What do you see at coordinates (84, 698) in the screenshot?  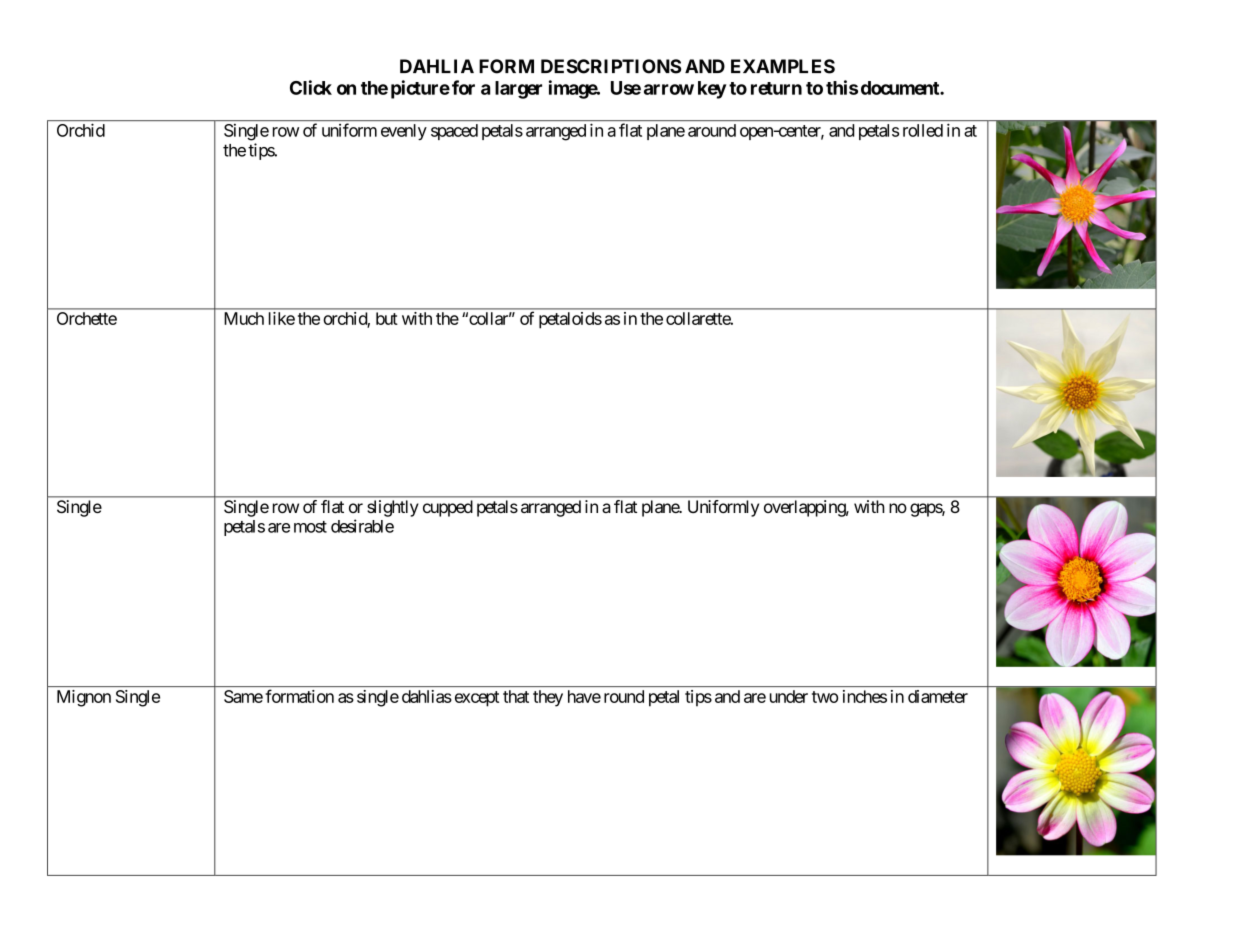 I see `Mignon` at bounding box center [84, 698].
